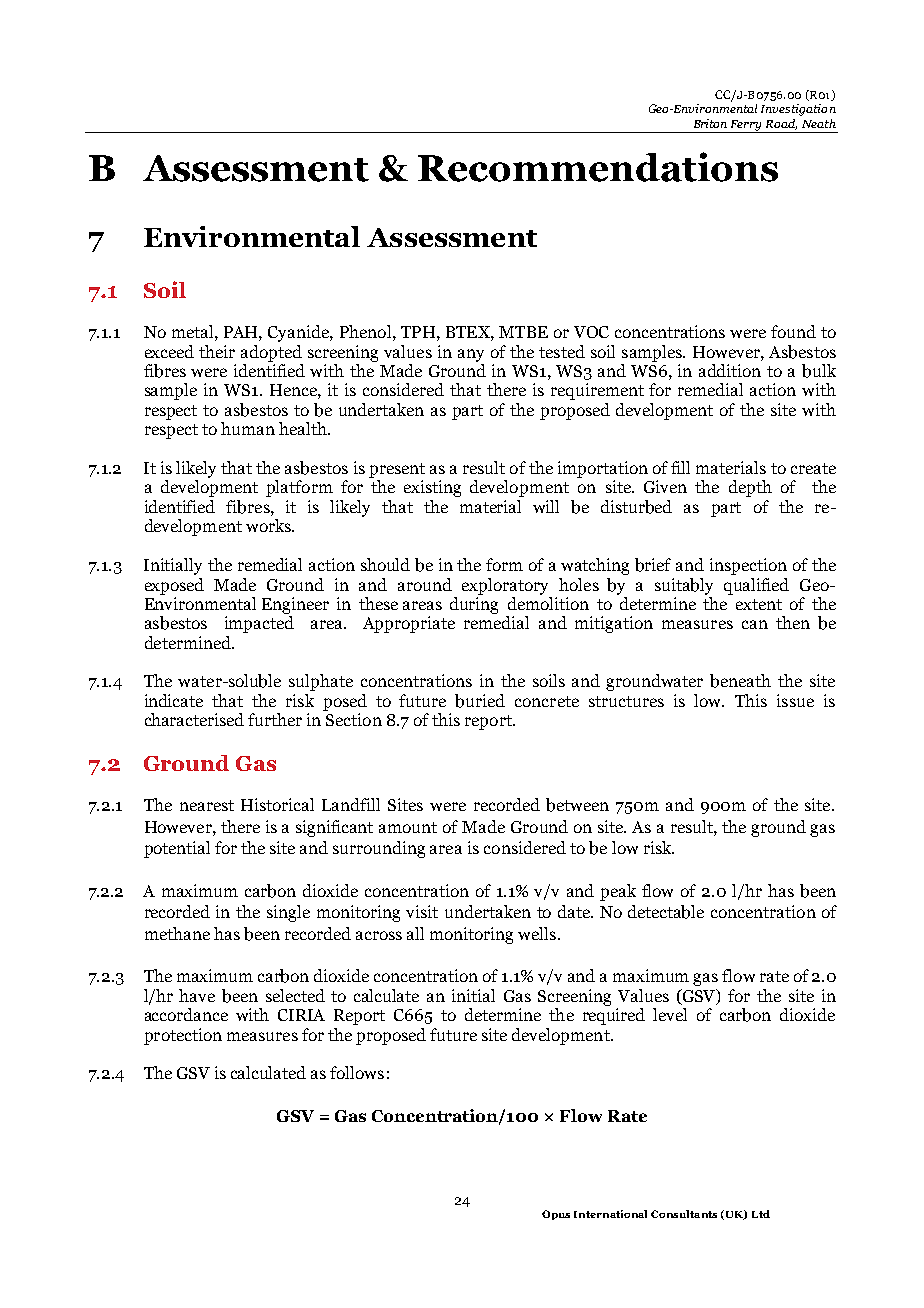  Describe the element at coordinates (480, 701) in the document. I see `buried` at that location.
